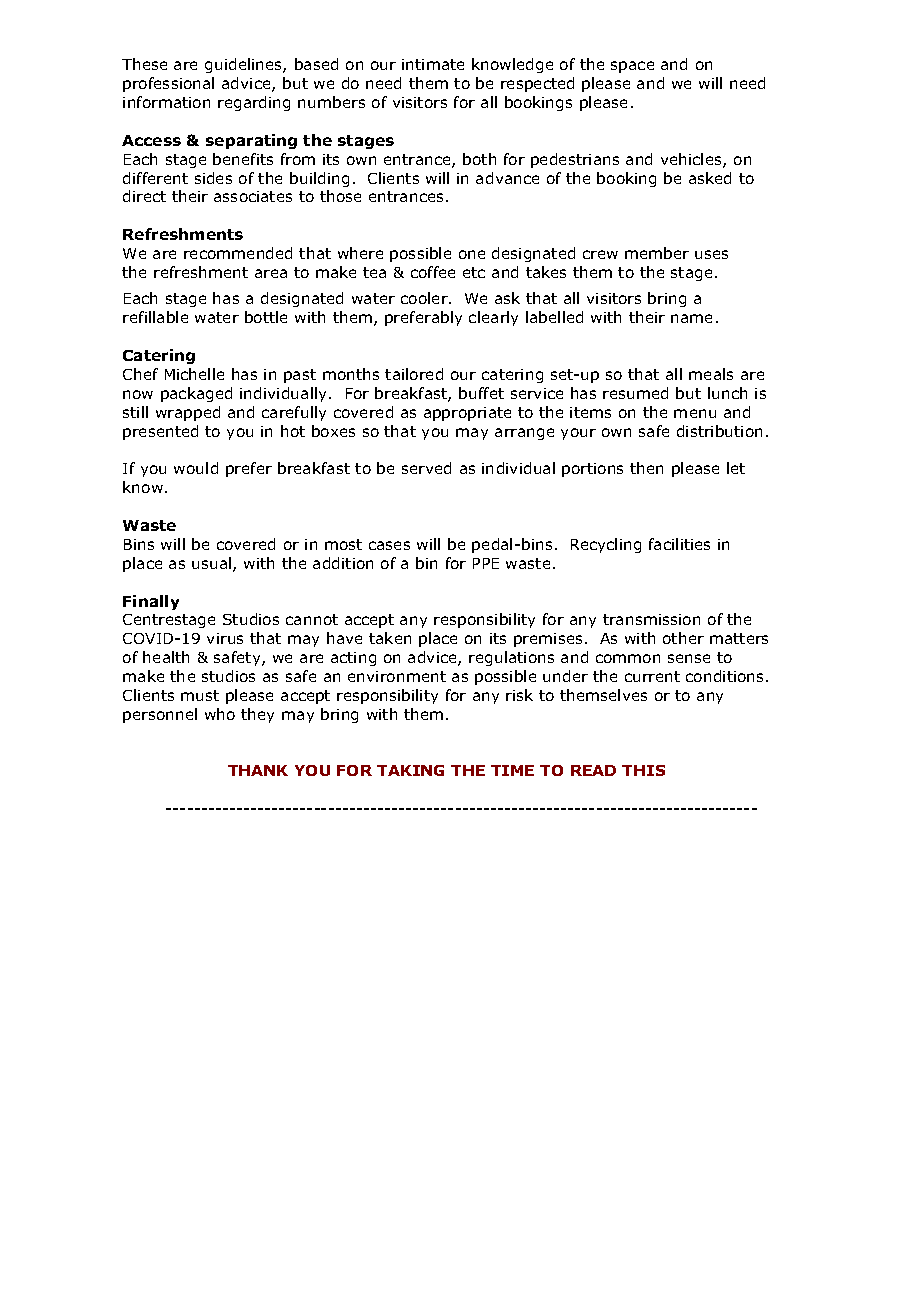 The height and width of the page is (1308, 924). Describe the element at coordinates (194, 374) in the page. I see `Michelle` at that location.
